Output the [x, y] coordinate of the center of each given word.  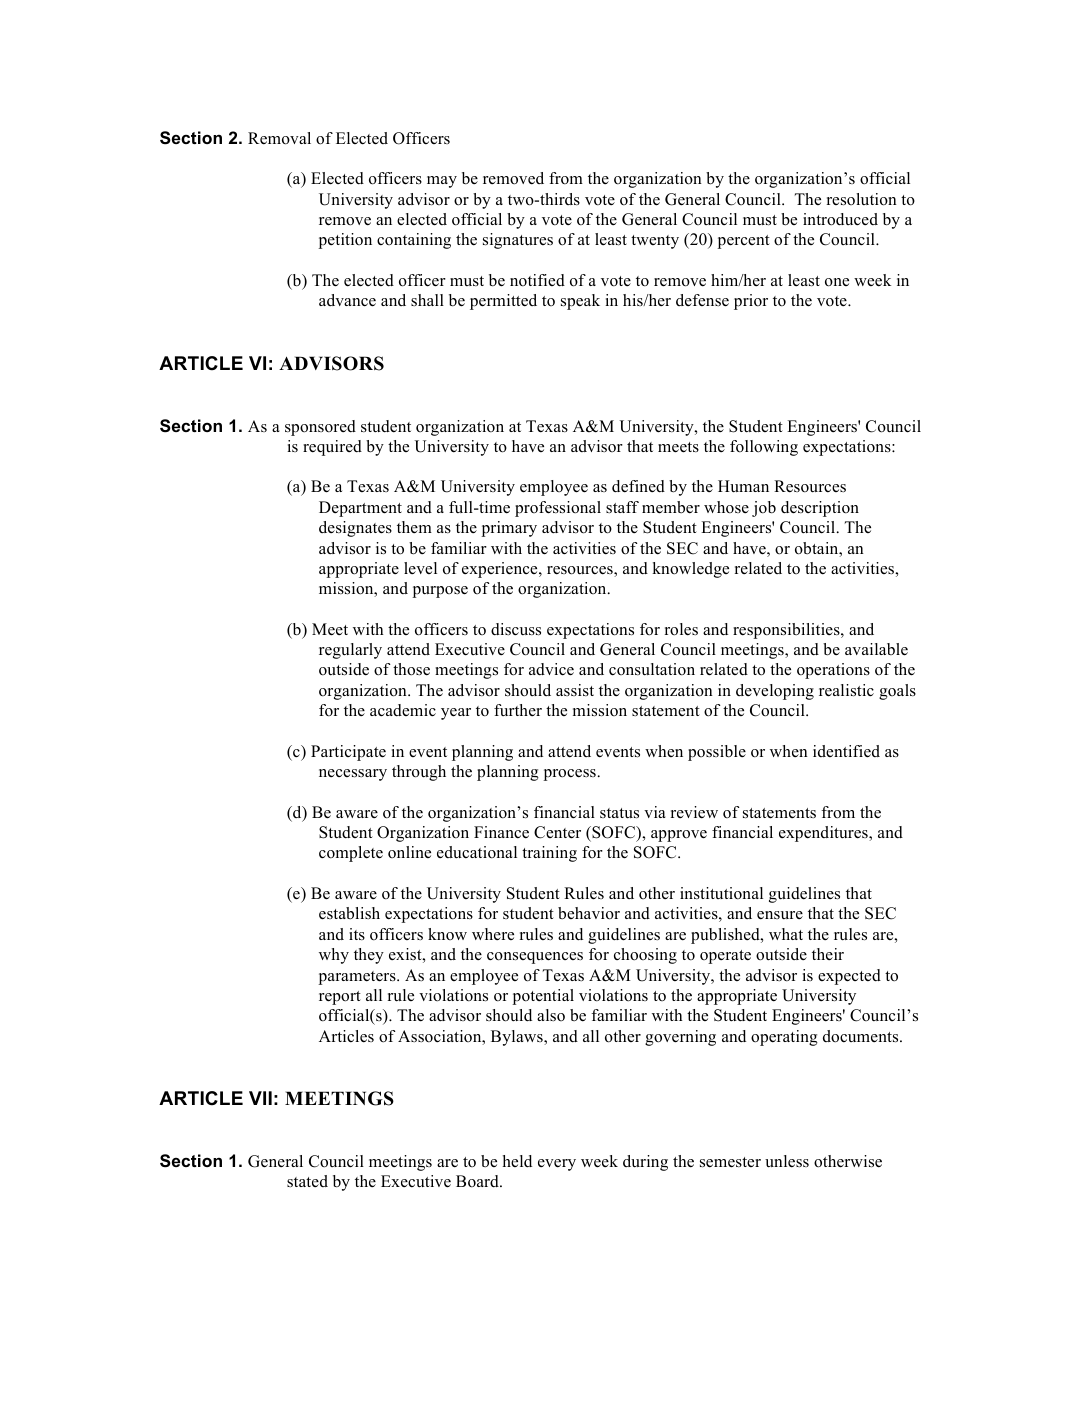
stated [307, 1181]
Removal [279, 138]
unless [787, 1161]
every [557, 1165]
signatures [518, 241]
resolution [862, 199]
